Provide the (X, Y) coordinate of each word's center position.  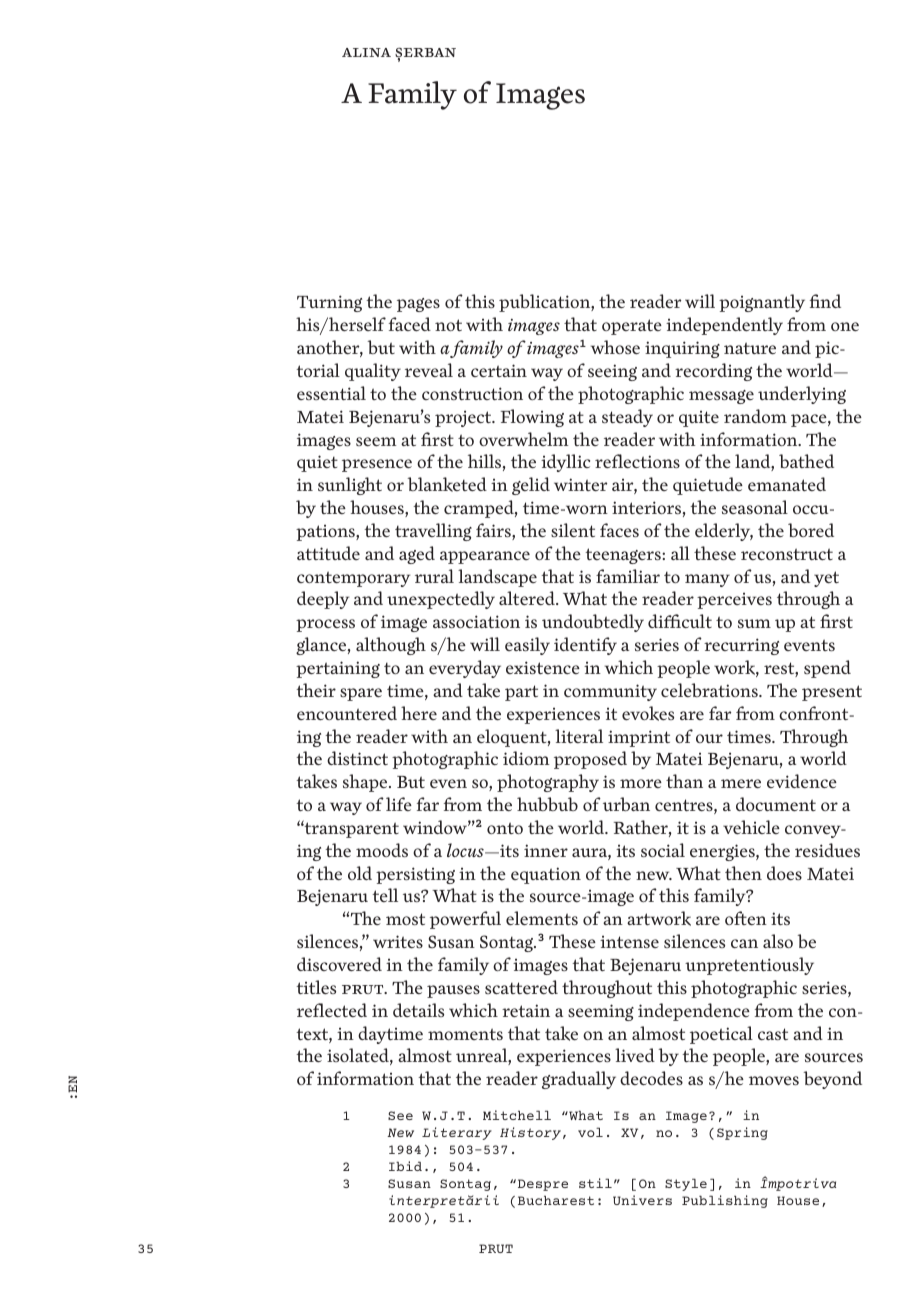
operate (632, 327)
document (776, 804)
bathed (806, 461)
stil (595, 1183)
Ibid (405, 1166)
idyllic (565, 463)
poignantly (762, 303)
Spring (742, 1133)
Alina (366, 52)
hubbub (547, 804)
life (399, 804)
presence (377, 465)
